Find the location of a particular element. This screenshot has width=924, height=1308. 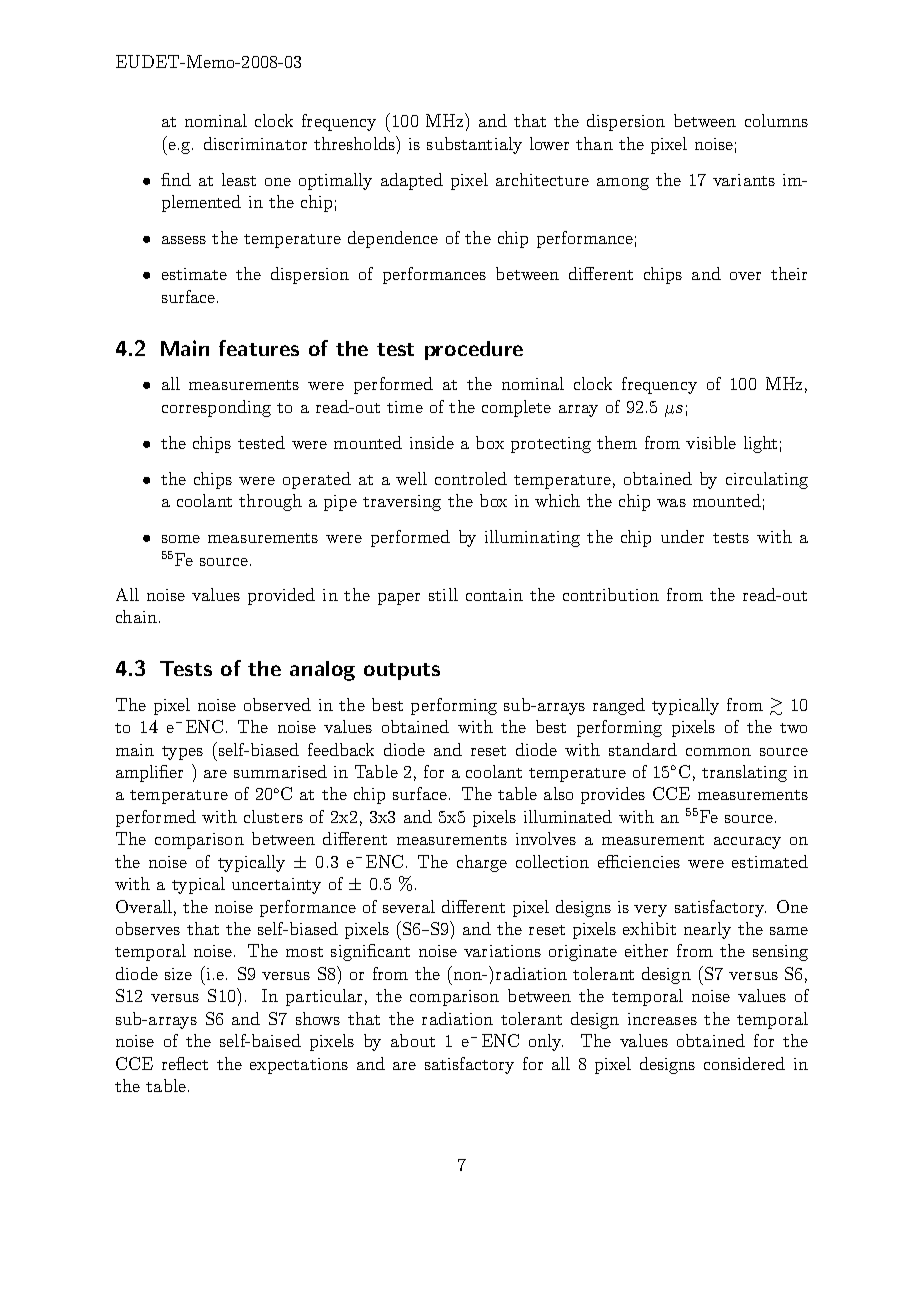

reflect is located at coordinates (185, 1063).
